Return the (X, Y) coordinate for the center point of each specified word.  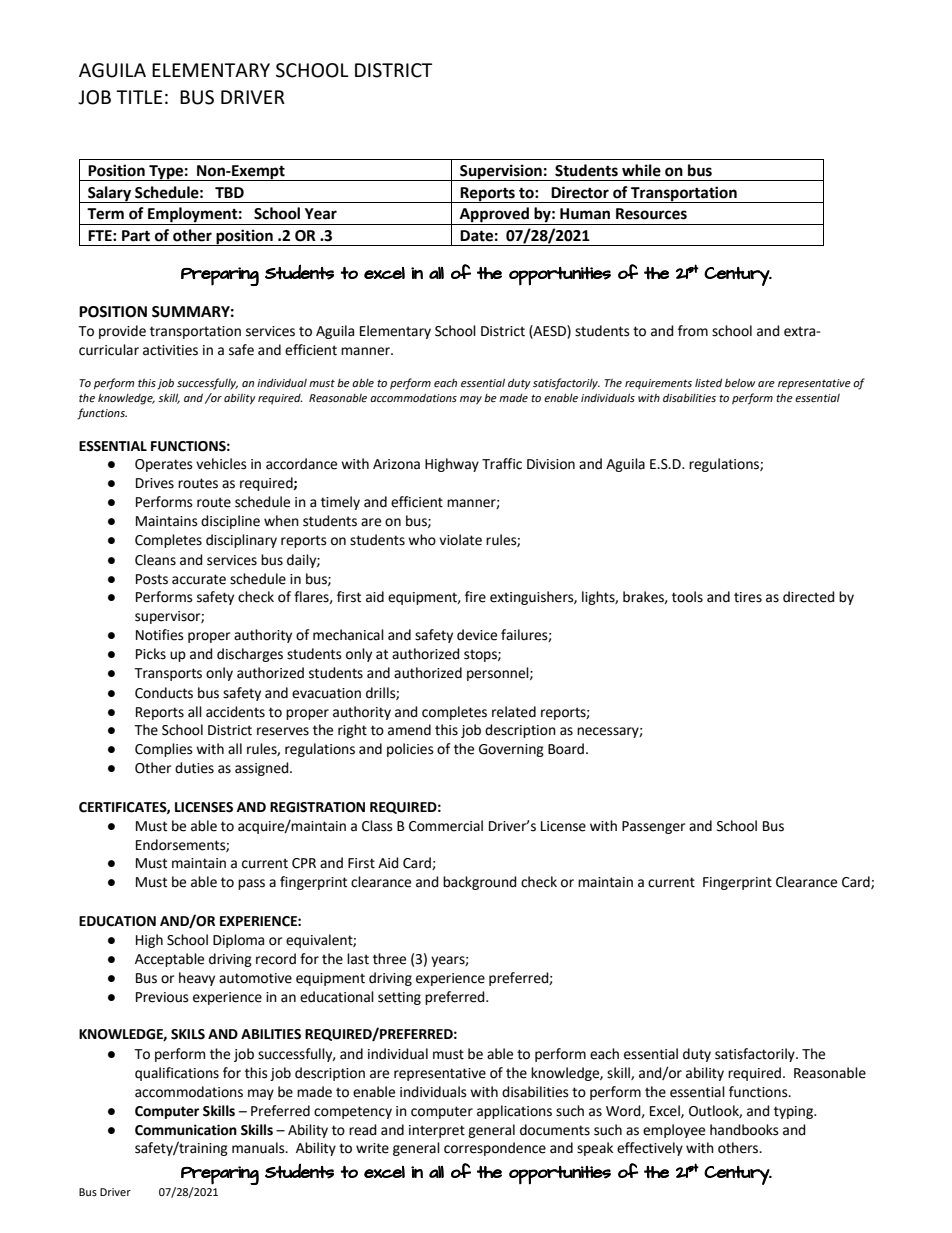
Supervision (501, 172)
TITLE (139, 97)
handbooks (744, 1130)
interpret (437, 1131)
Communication (186, 1130)
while (641, 170)
